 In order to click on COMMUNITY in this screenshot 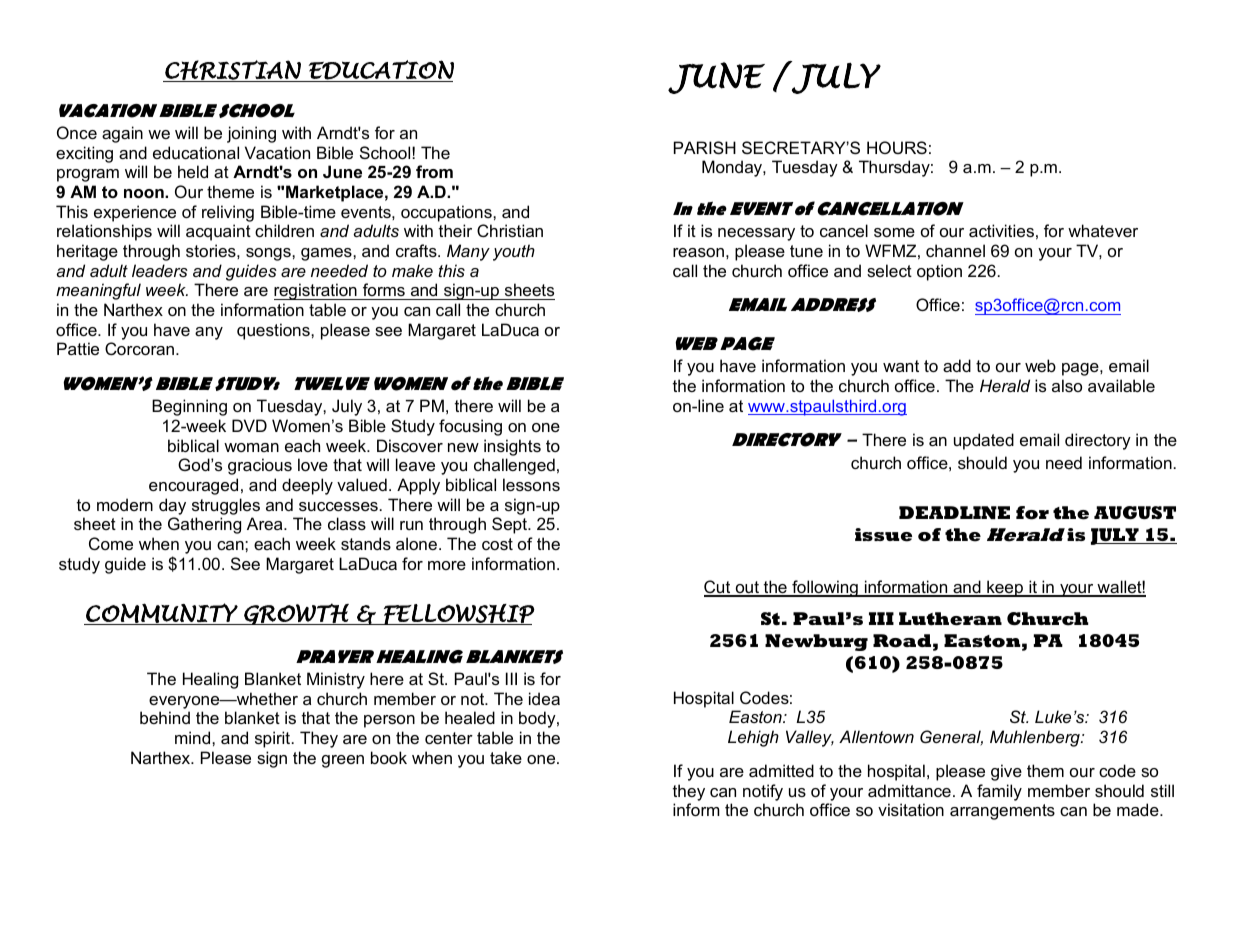, I will do `click(162, 614)`.
